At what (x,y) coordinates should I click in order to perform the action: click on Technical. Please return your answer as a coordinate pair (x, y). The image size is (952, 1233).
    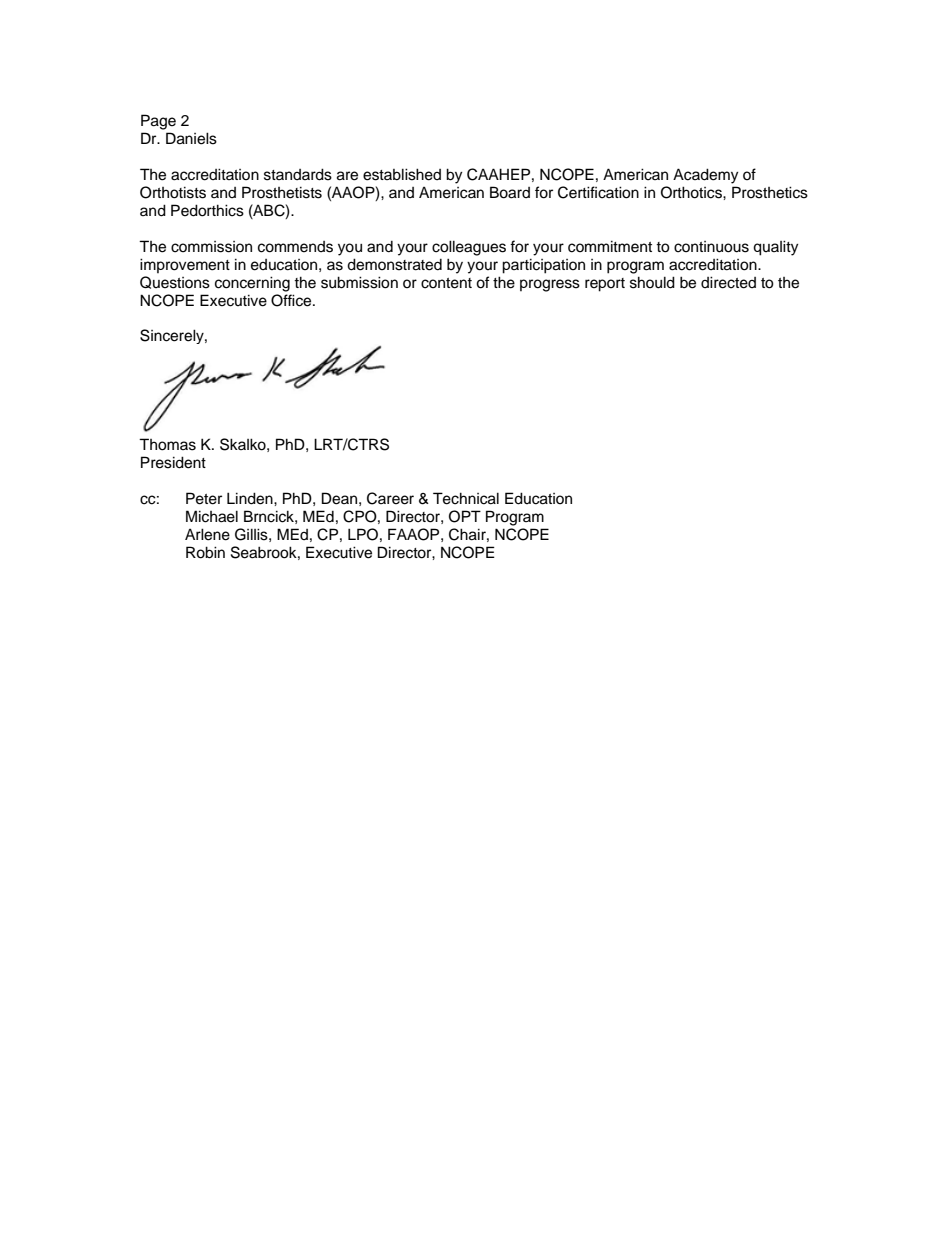
    Looking at the image, I should click on (466, 498).
